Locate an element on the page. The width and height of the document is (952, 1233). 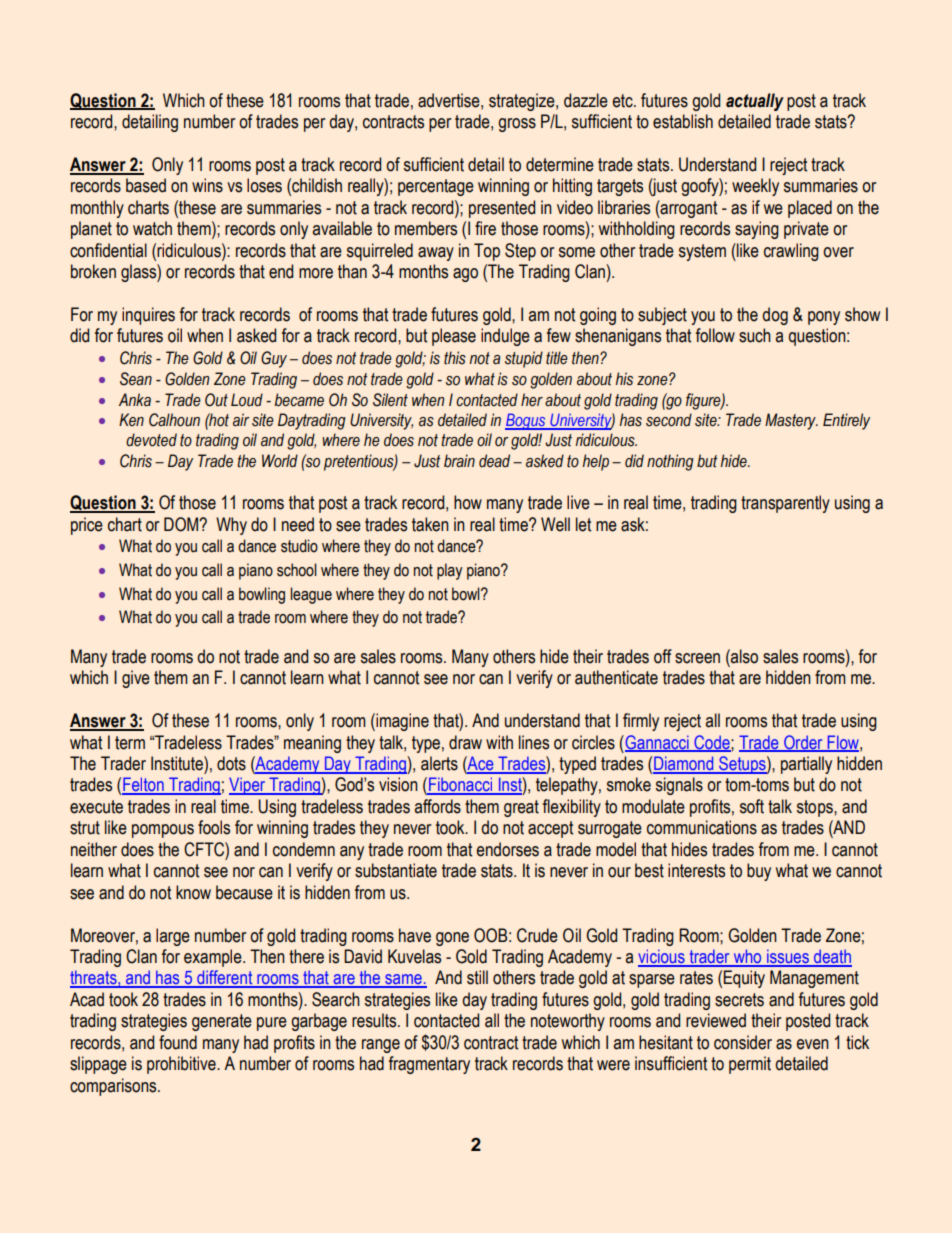
Order is located at coordinates (803, 743).
